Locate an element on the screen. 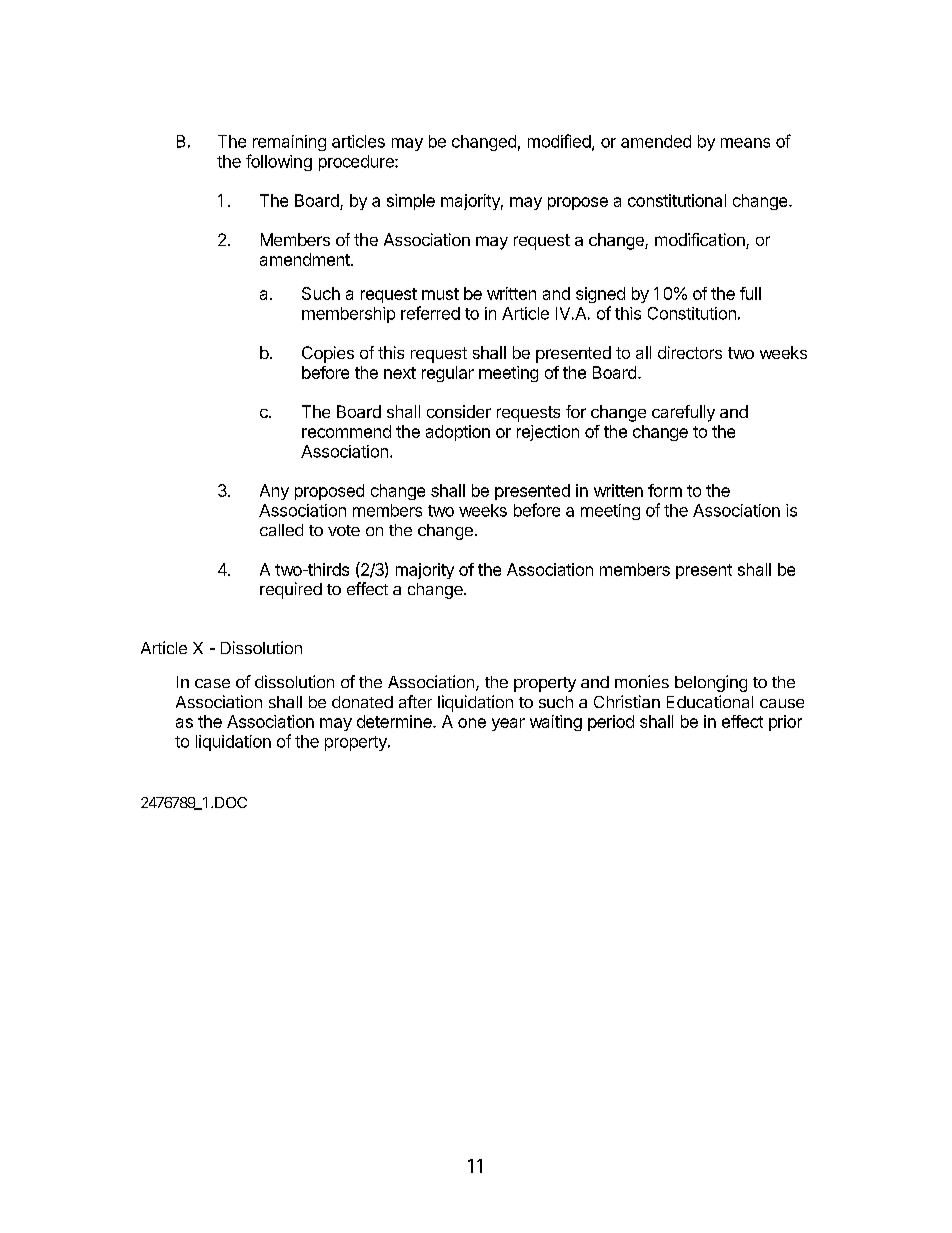  amendment is located at coordinates (306, 259).
